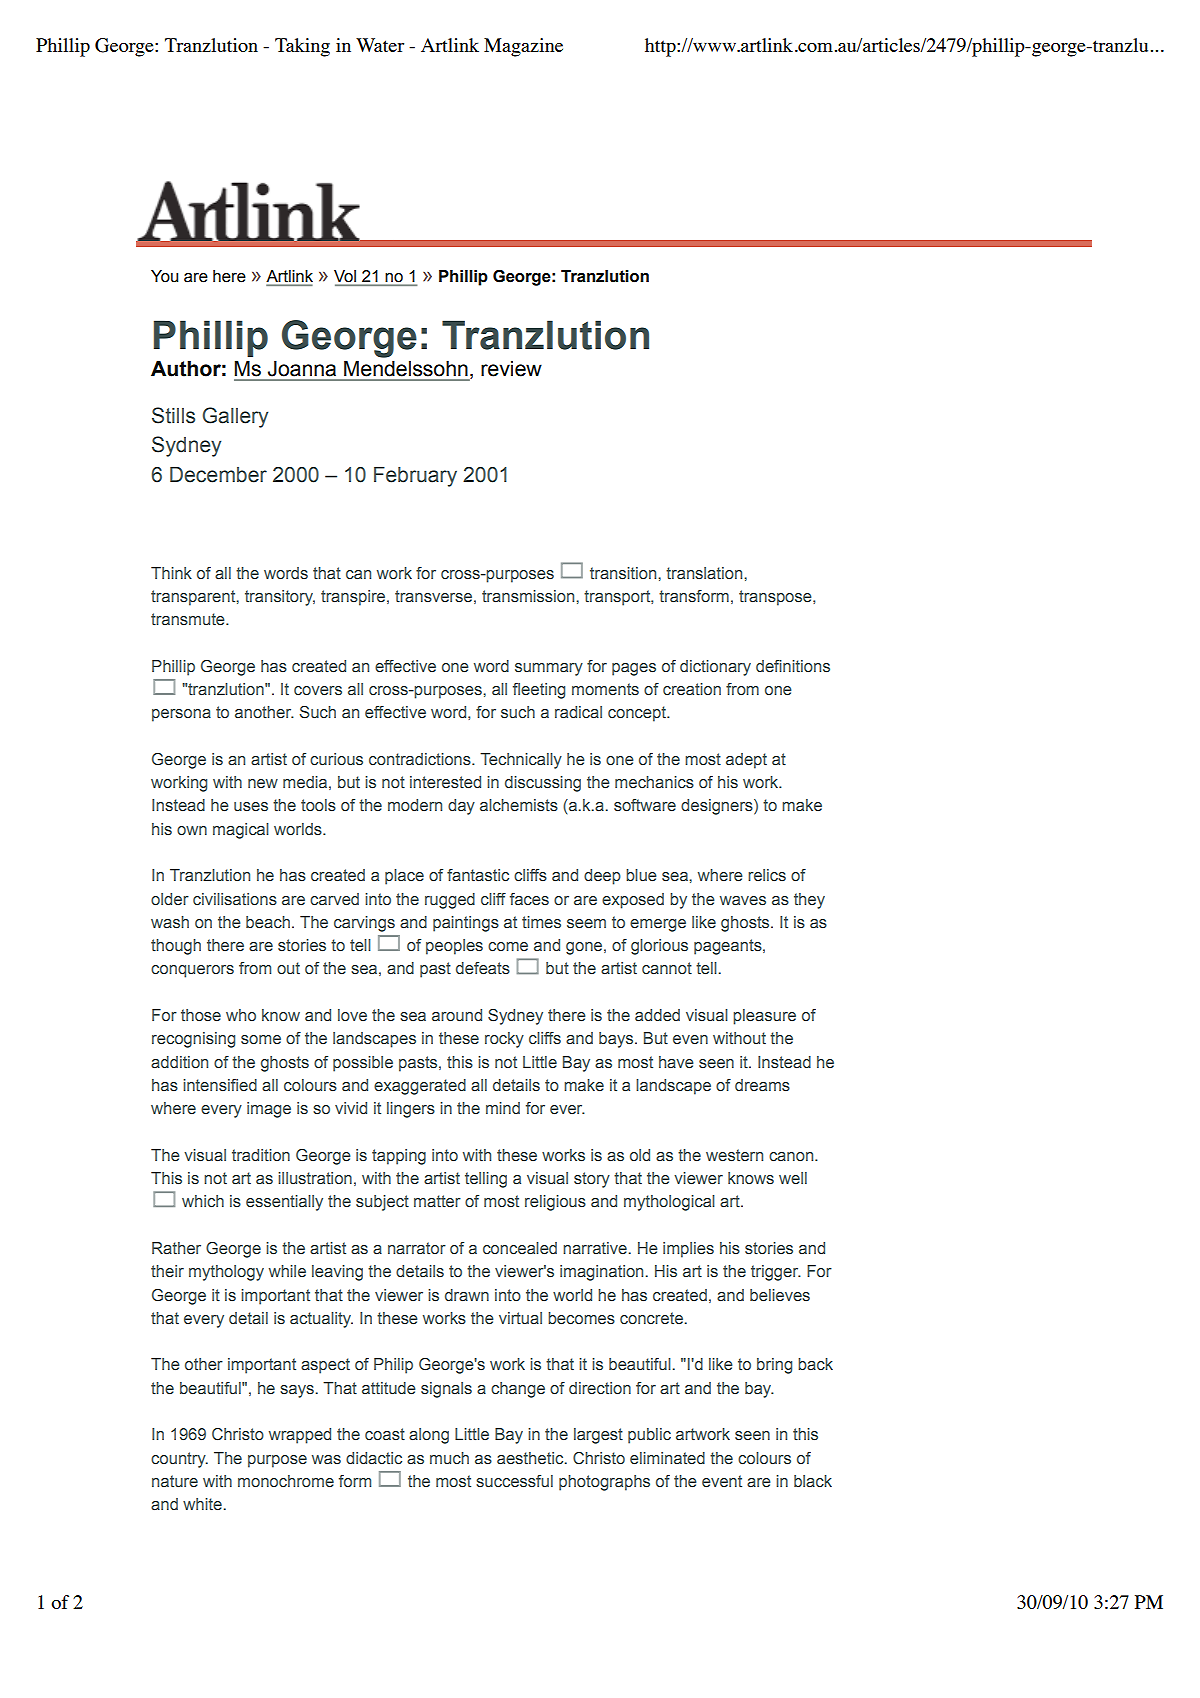  I want to click on Taking, so click(302, 47).
